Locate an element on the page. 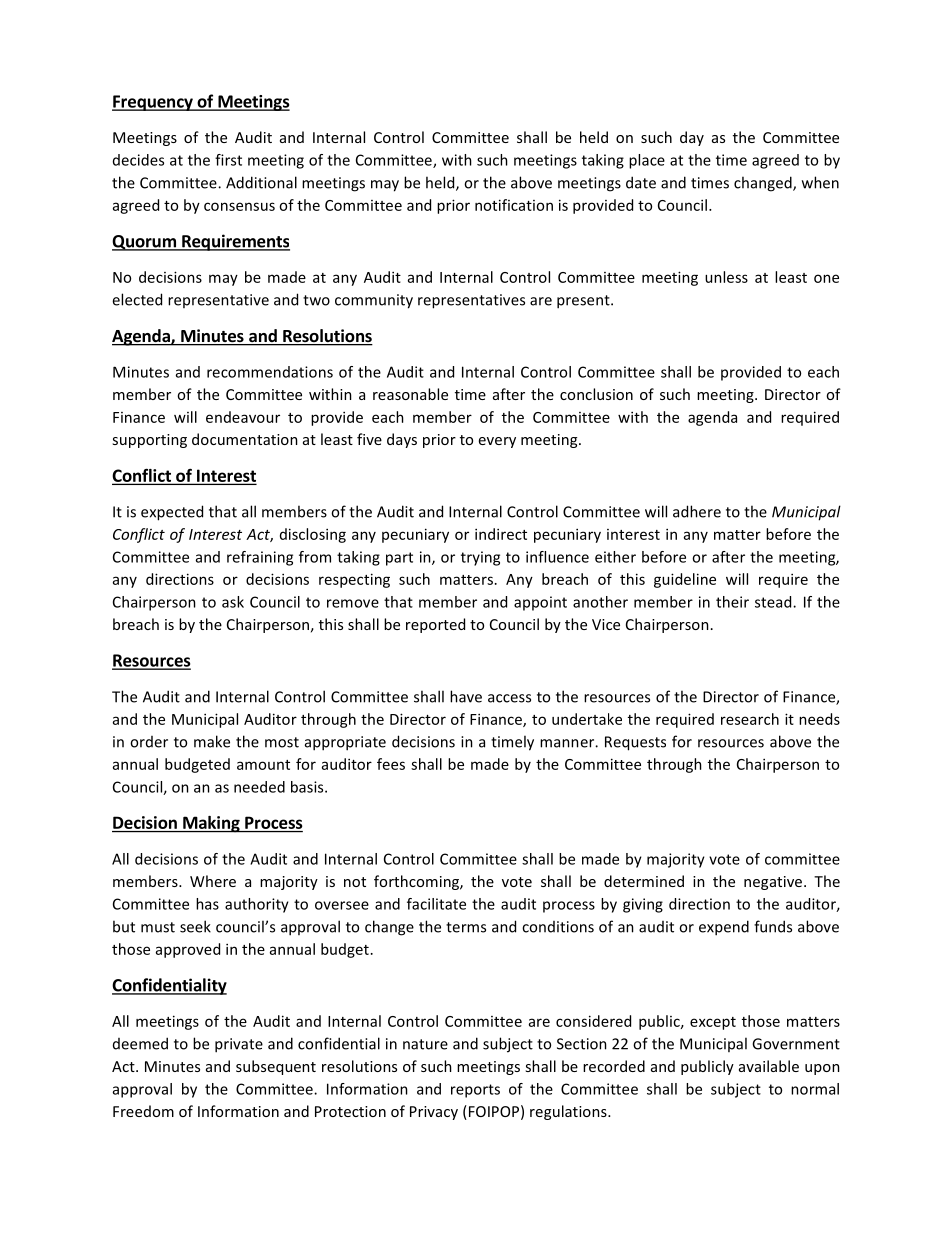 This document has width=952, height=1233. private is located at coordinates (239, 1045).
